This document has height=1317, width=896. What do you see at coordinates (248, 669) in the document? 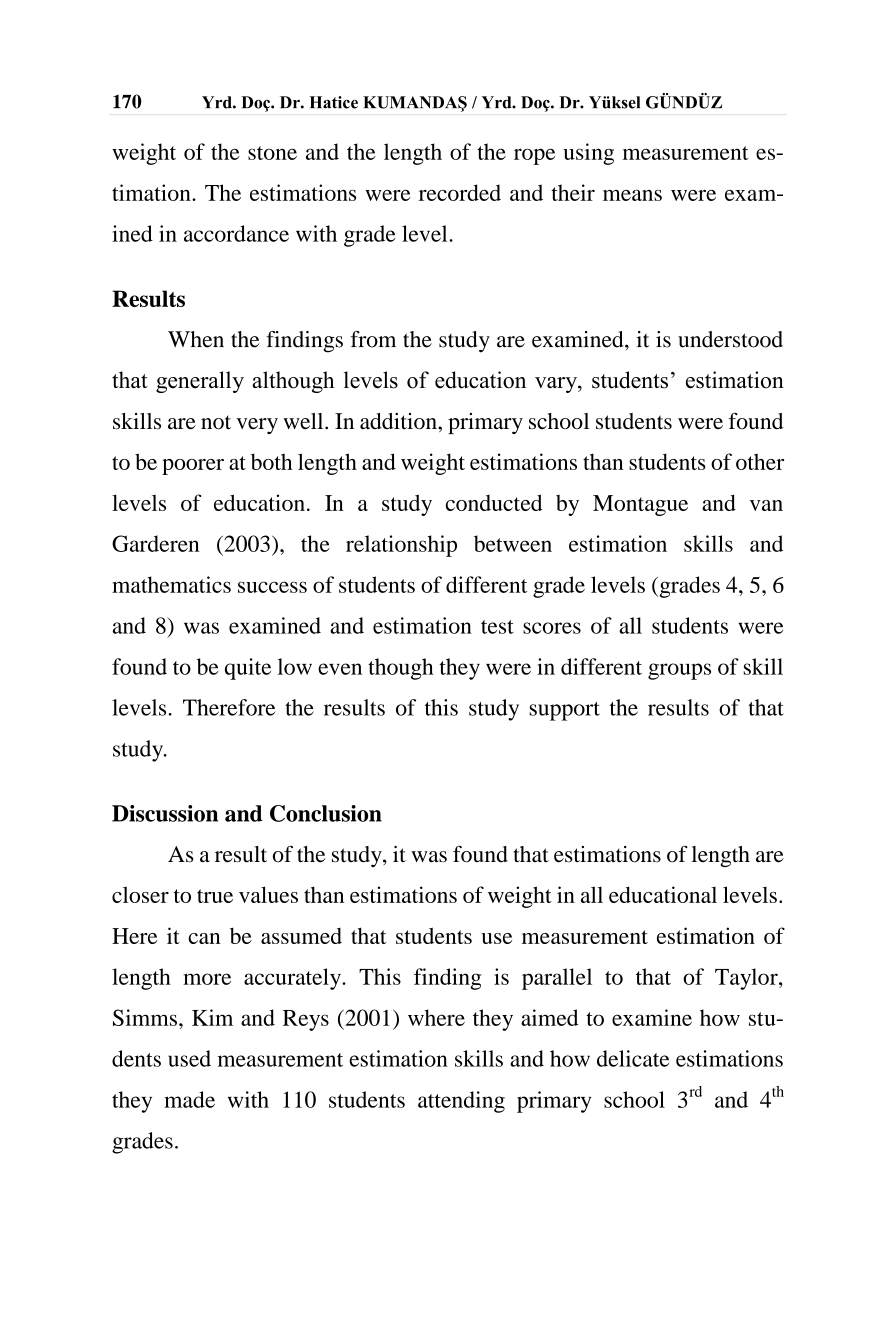
I see `quite` at bounding box center [248, 669].
